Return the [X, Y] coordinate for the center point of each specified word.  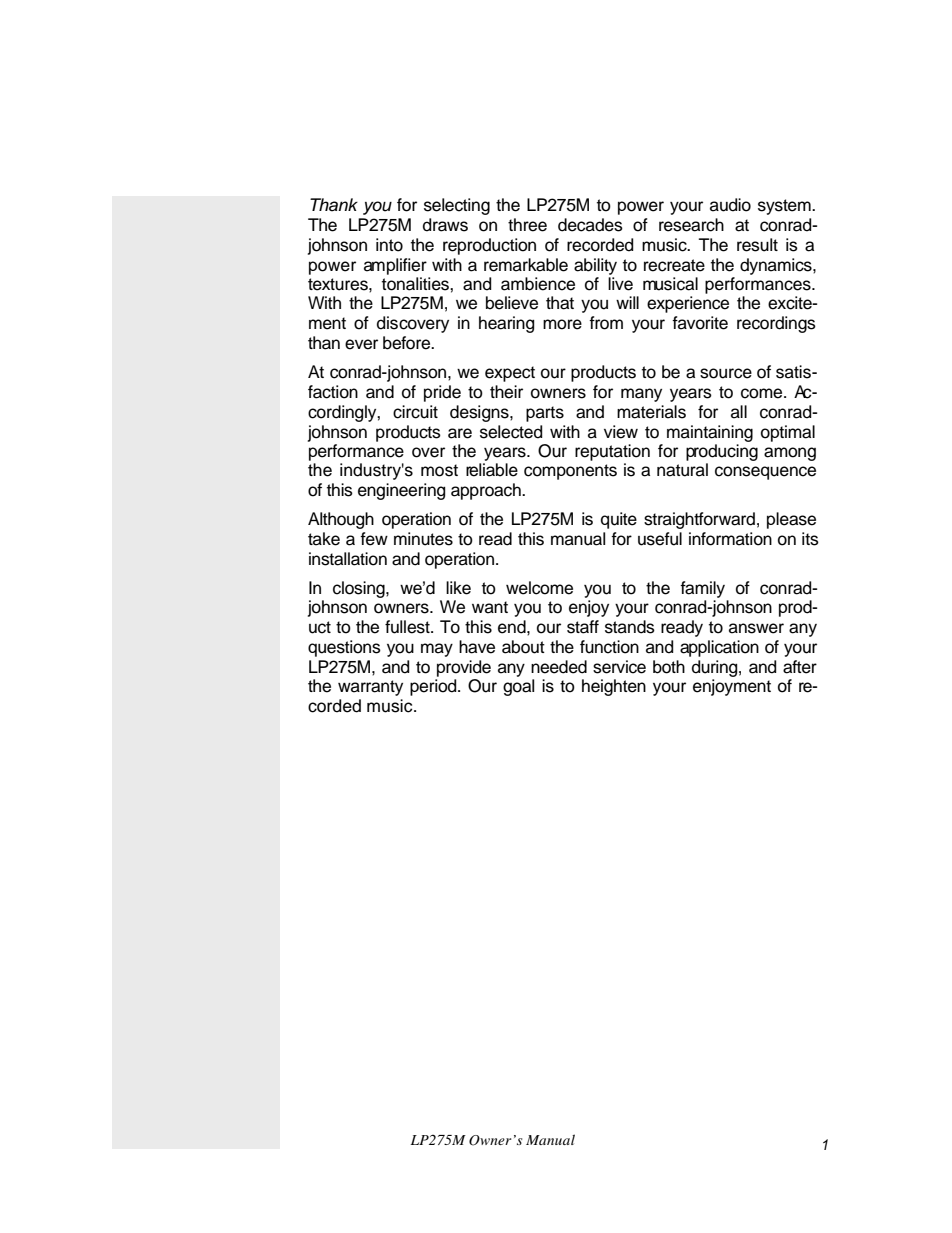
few [374, 539]
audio [730, 205]
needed [559, 667]
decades [590, 225]
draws [445, 225]
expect [510, 374]
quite [619, 520]
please [791, 520]
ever [361, 344]
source [726, 373]
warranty [370, 688]
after [800, 667]
